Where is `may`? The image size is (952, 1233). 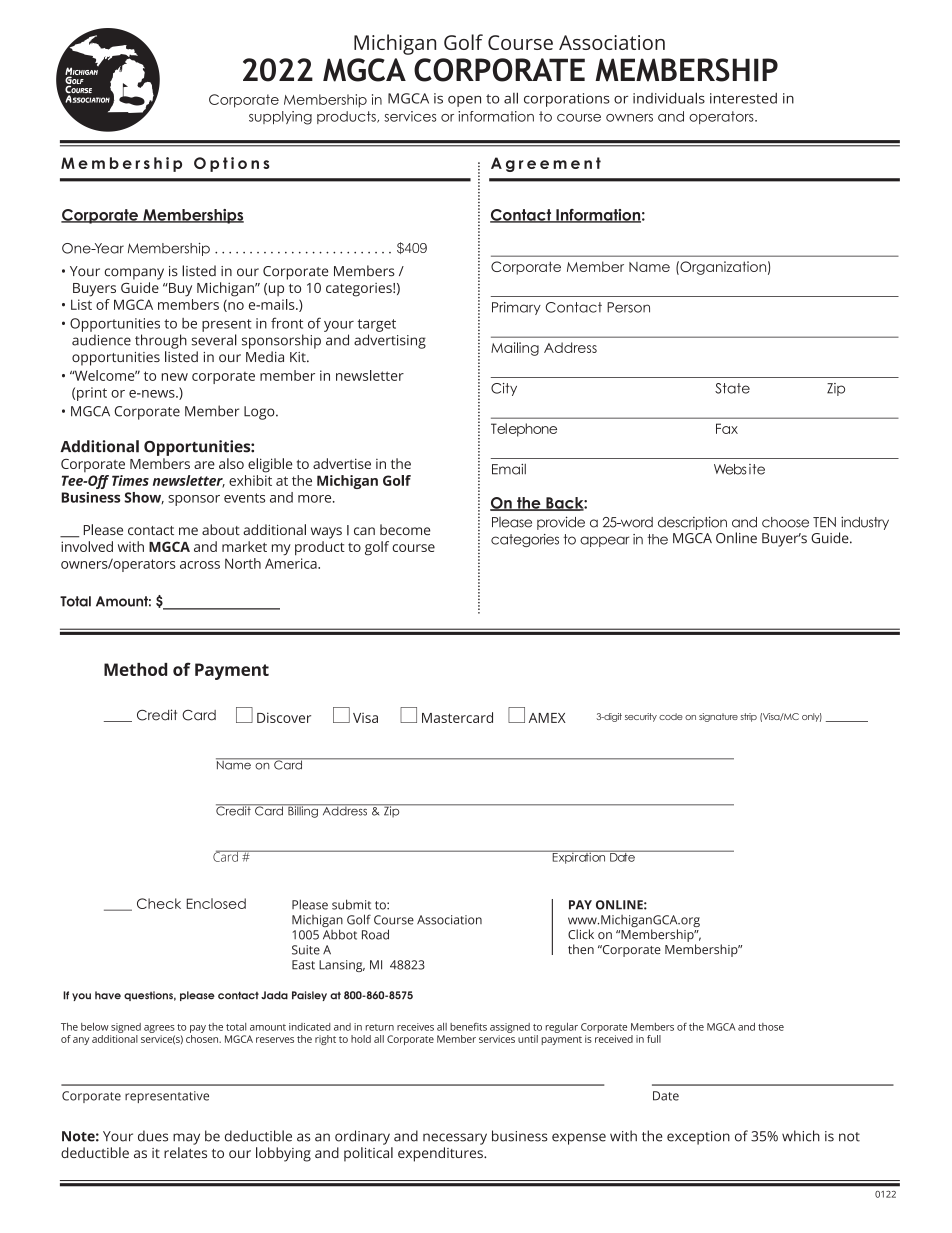 may is located at coordinates (186, 1139).
